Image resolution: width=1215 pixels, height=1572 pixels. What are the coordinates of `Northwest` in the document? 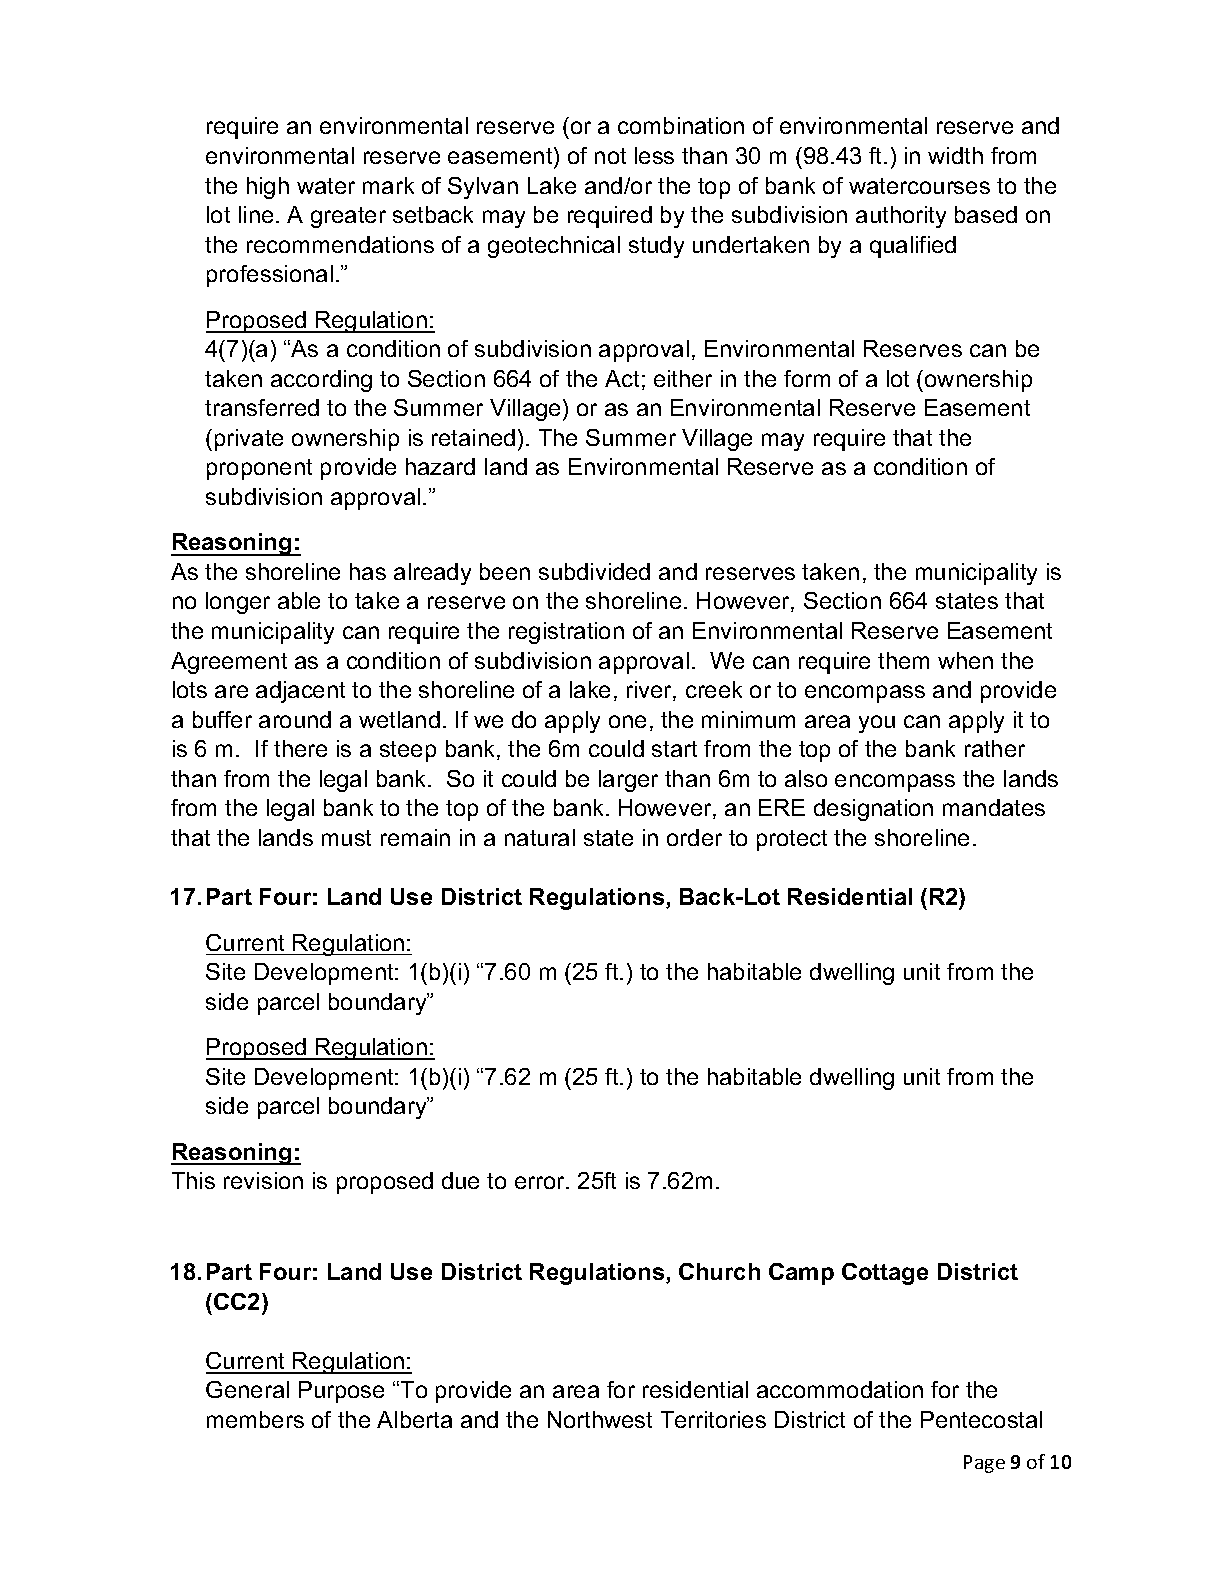 It's located at (600, 1419).
